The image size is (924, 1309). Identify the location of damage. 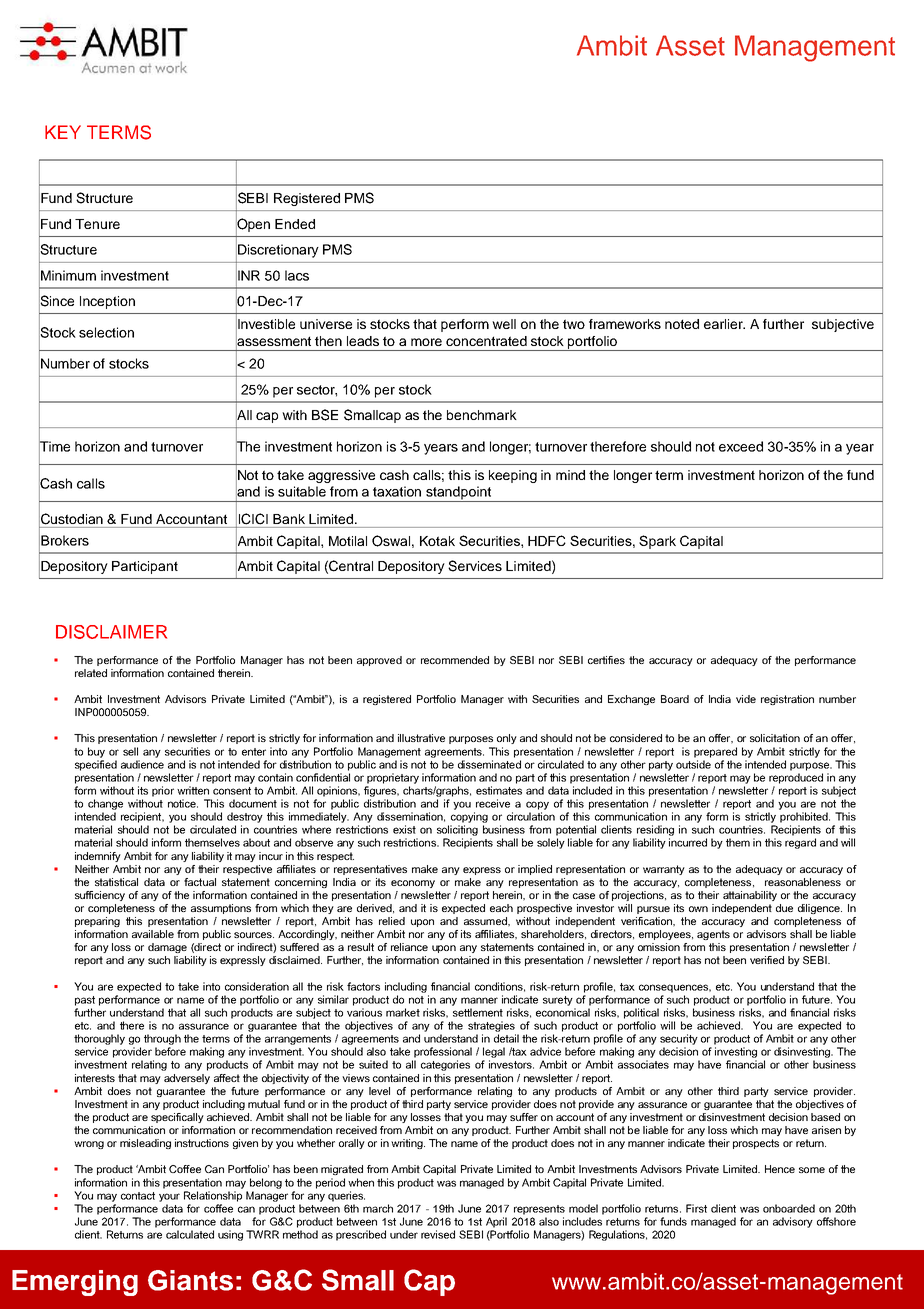
(167, 948).
